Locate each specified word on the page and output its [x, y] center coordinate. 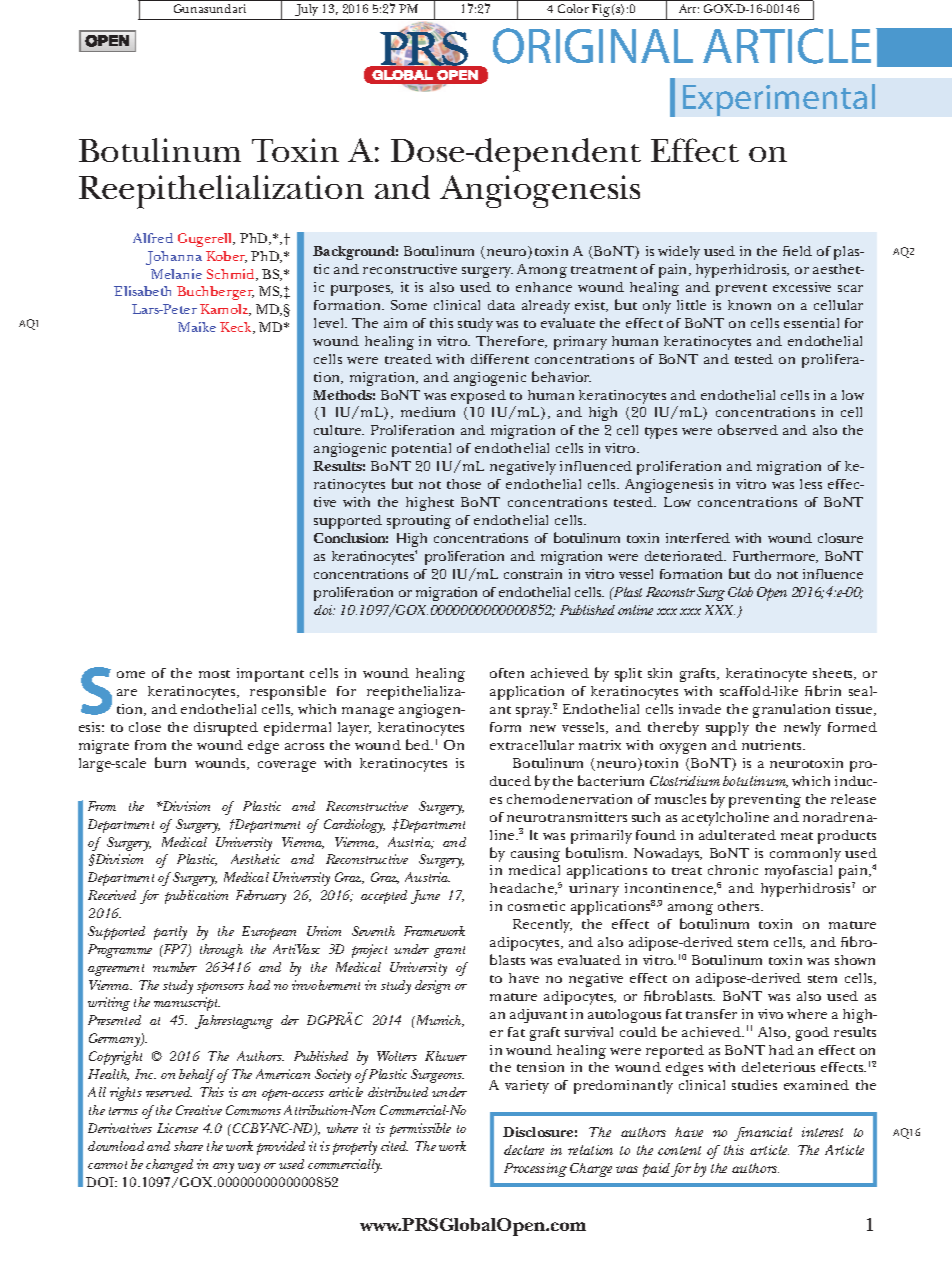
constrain [533, 574]
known [749, 305]
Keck [237, 328]
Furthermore [775, 557]
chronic [733, 870]
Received [112, 895]
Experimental [779, 100]
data [501, 305]
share [188, 1146]
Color [573, 8]
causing [535, 855]
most [214, 674]
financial [763, 1134]
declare [524, 1150]
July [307, 12]
